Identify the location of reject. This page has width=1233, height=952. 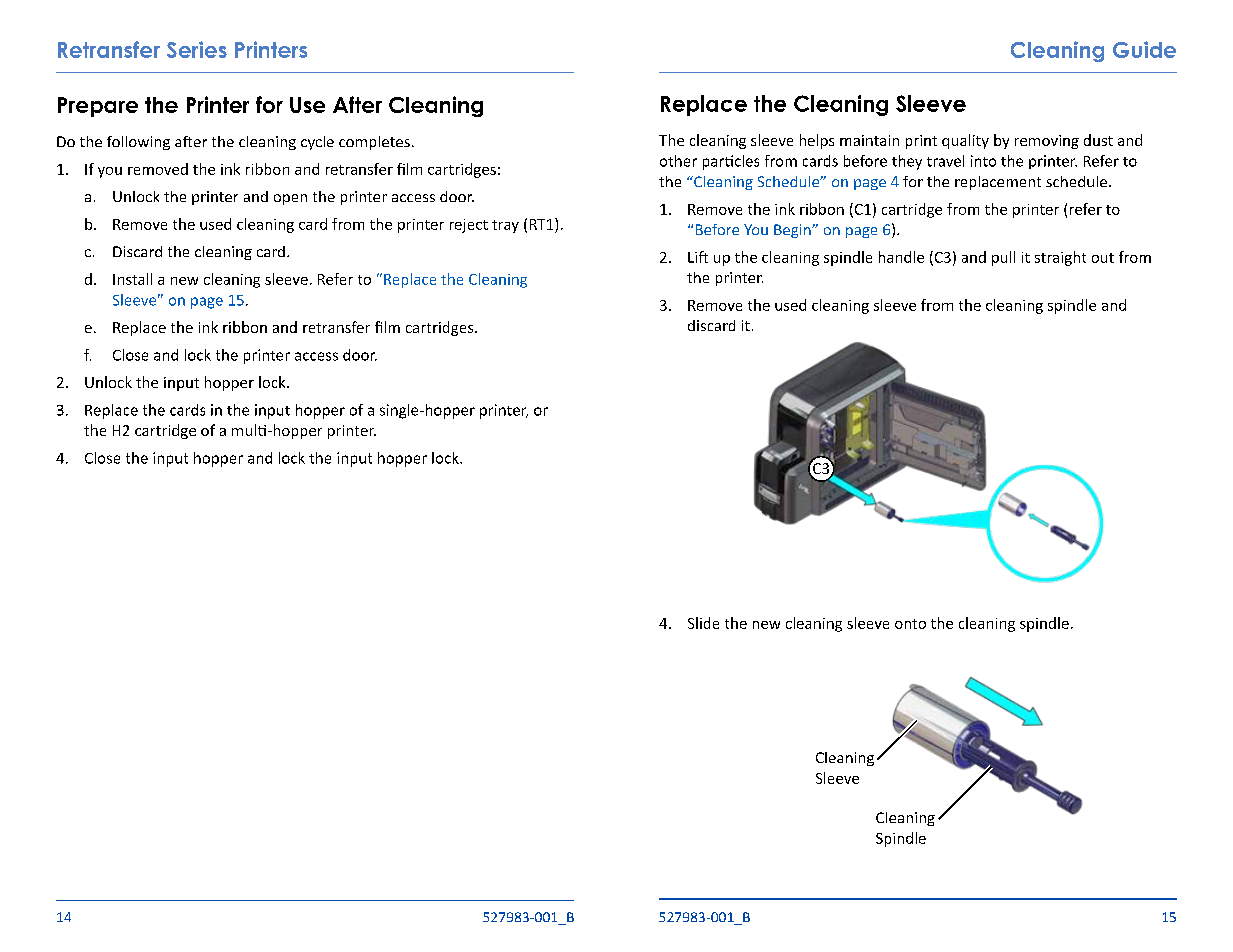
(469, 226).
